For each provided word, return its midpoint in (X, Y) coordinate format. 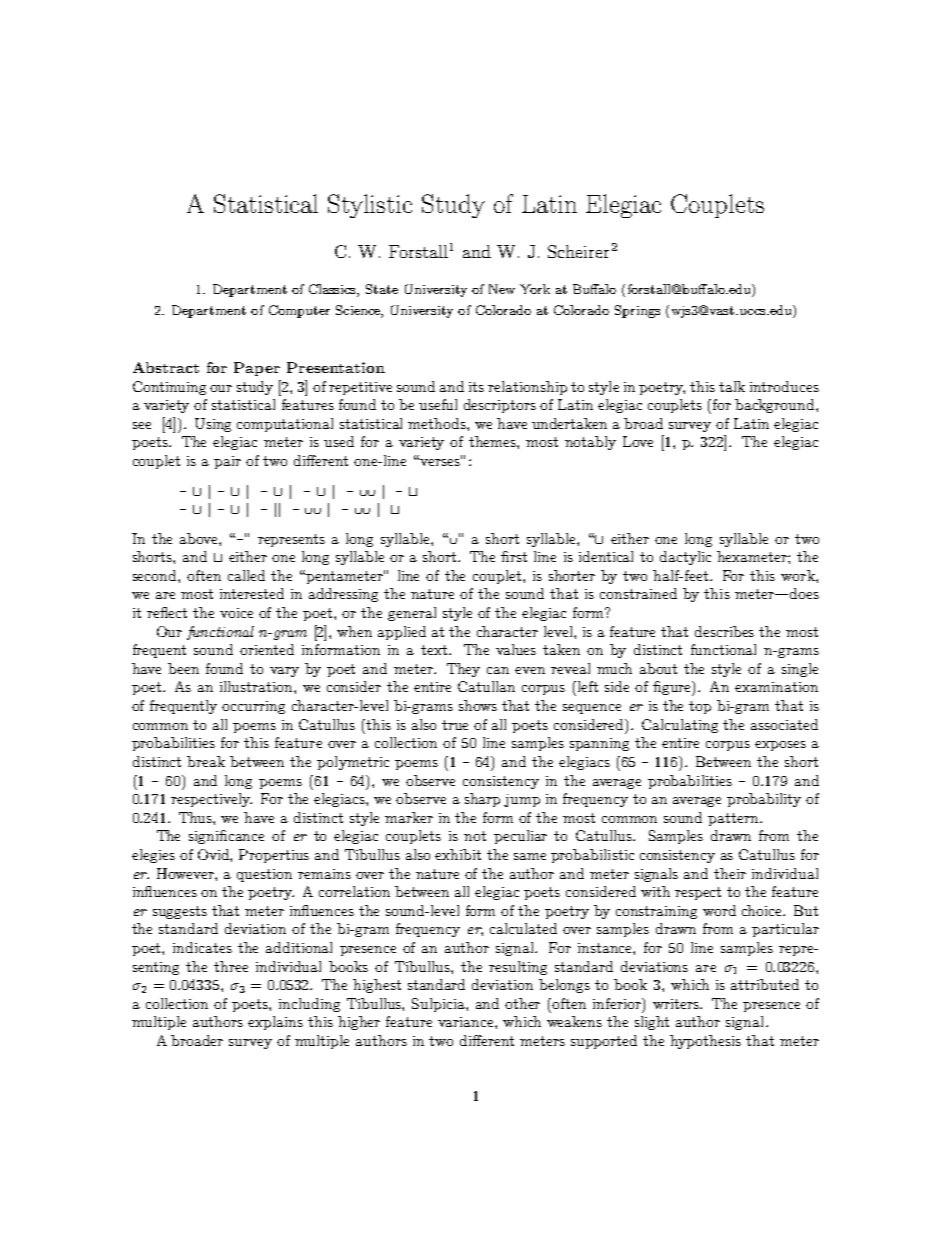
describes (724, 631)
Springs (637, 311)
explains (275, 1023)
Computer (299, 311)
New (502, 289)
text (434, 650)
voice (236, 613)
